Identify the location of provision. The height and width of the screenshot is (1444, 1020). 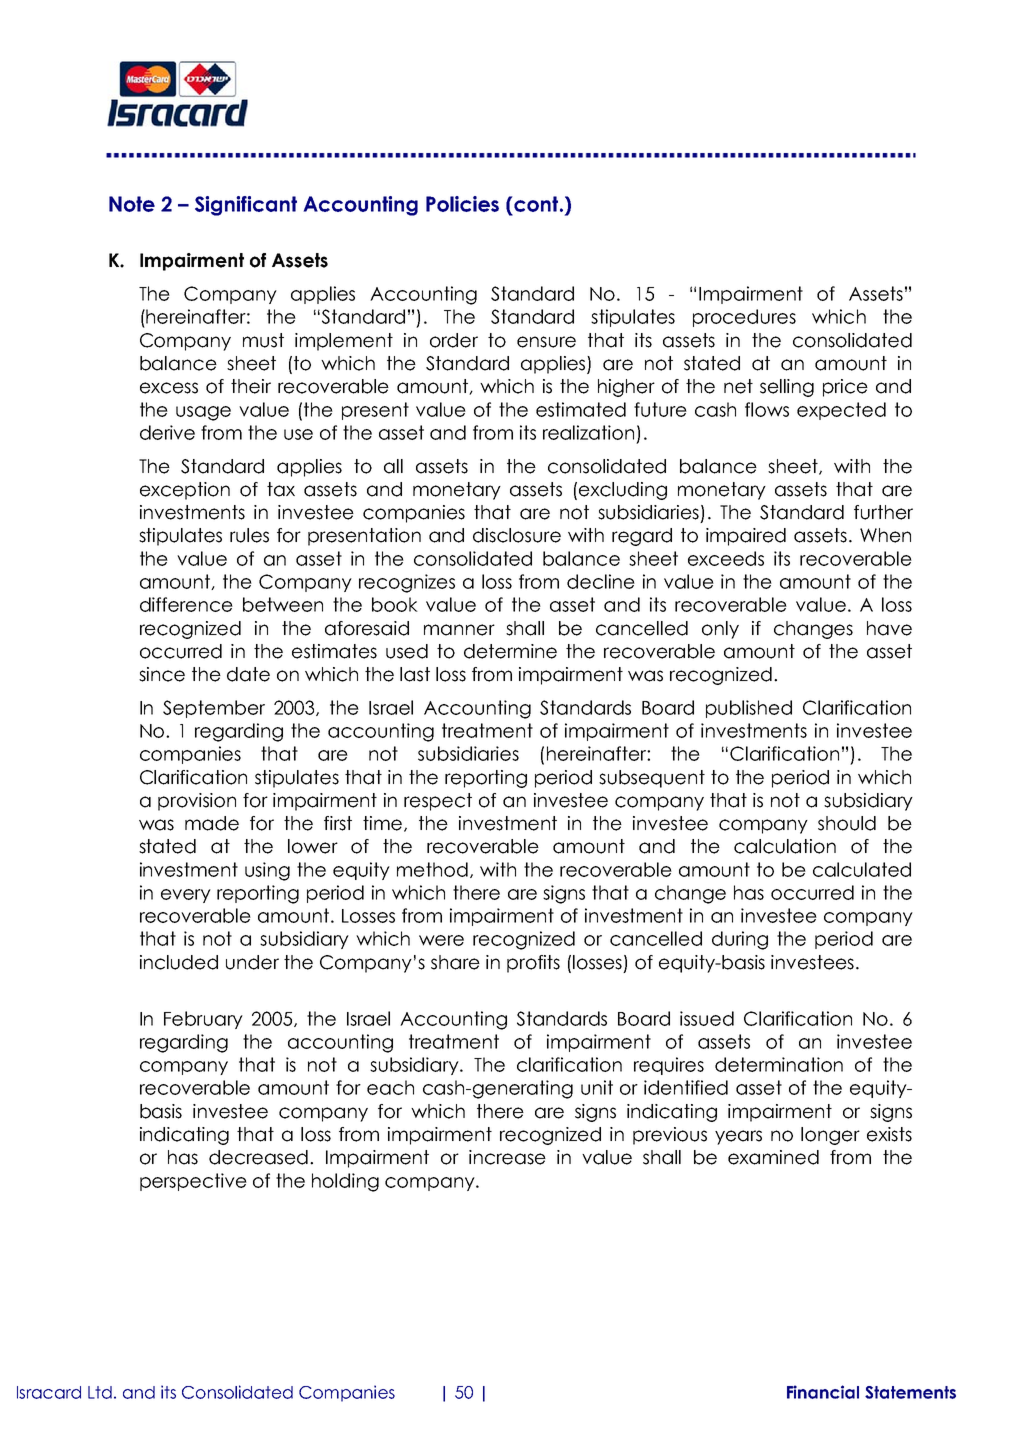
(197, 802).
